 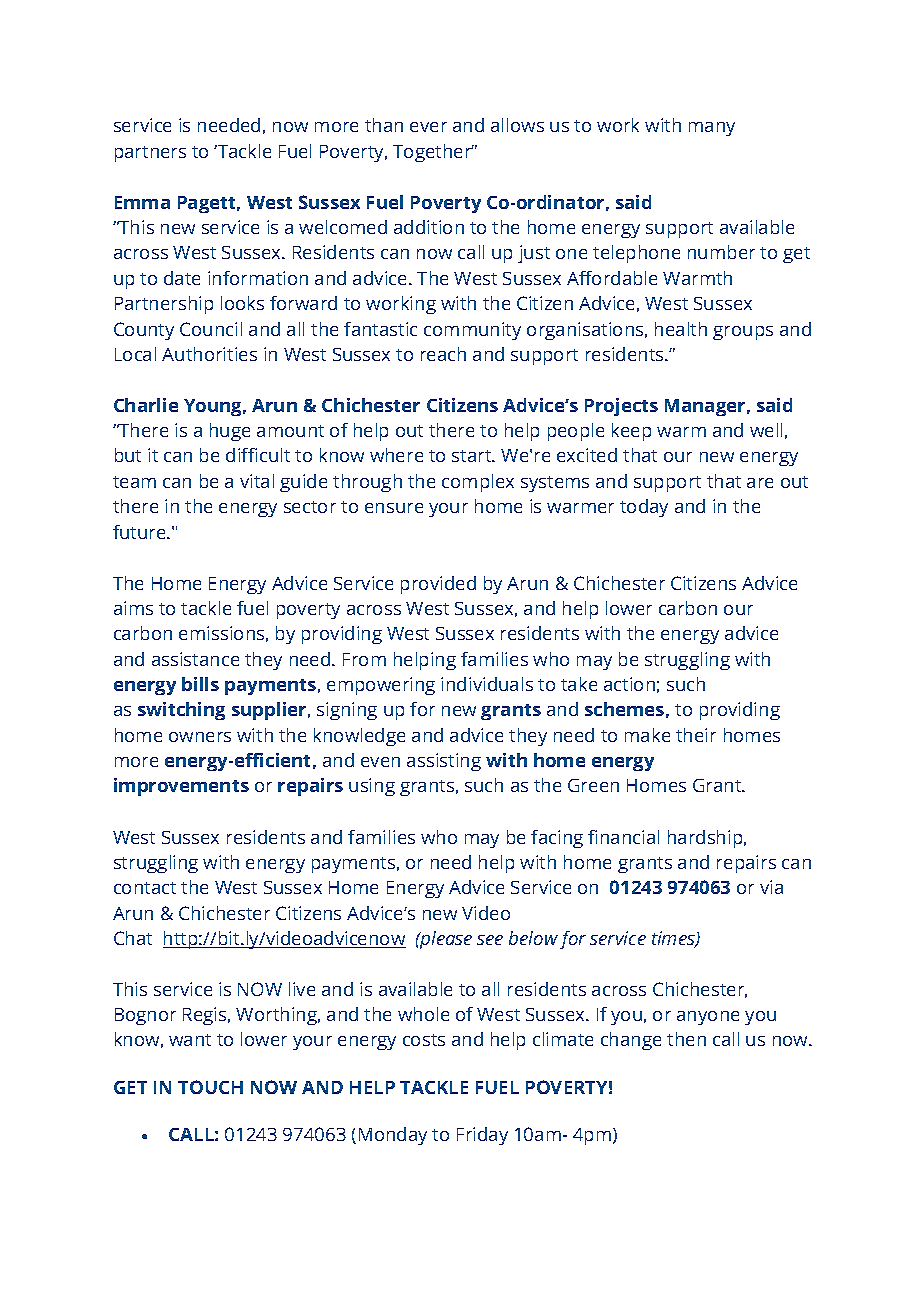 I want to click on vital, so click(x=257, y=481).
